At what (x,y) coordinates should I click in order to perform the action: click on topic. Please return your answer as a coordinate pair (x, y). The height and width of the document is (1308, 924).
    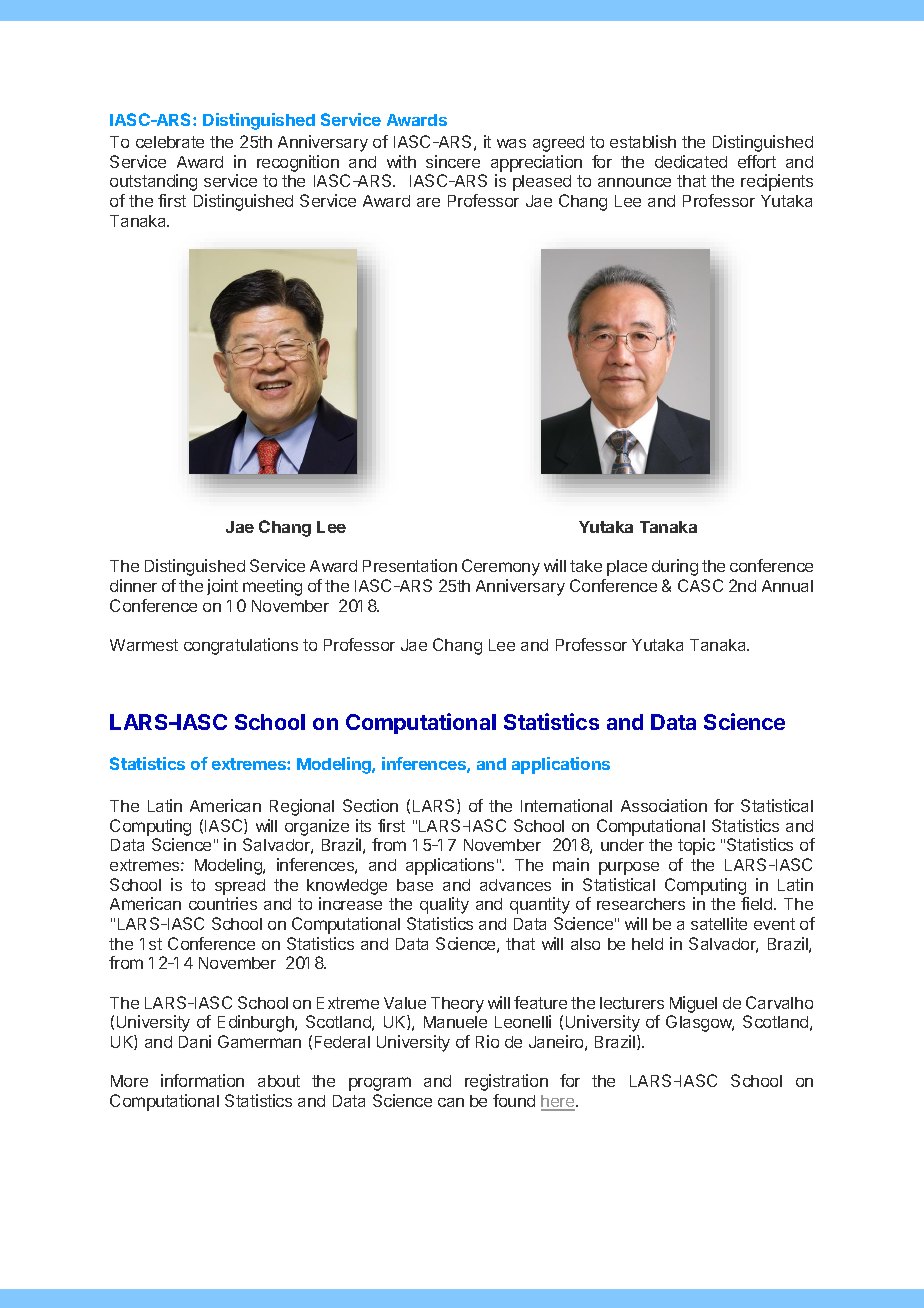
    Looking at the image, I should click on (696, 846).
